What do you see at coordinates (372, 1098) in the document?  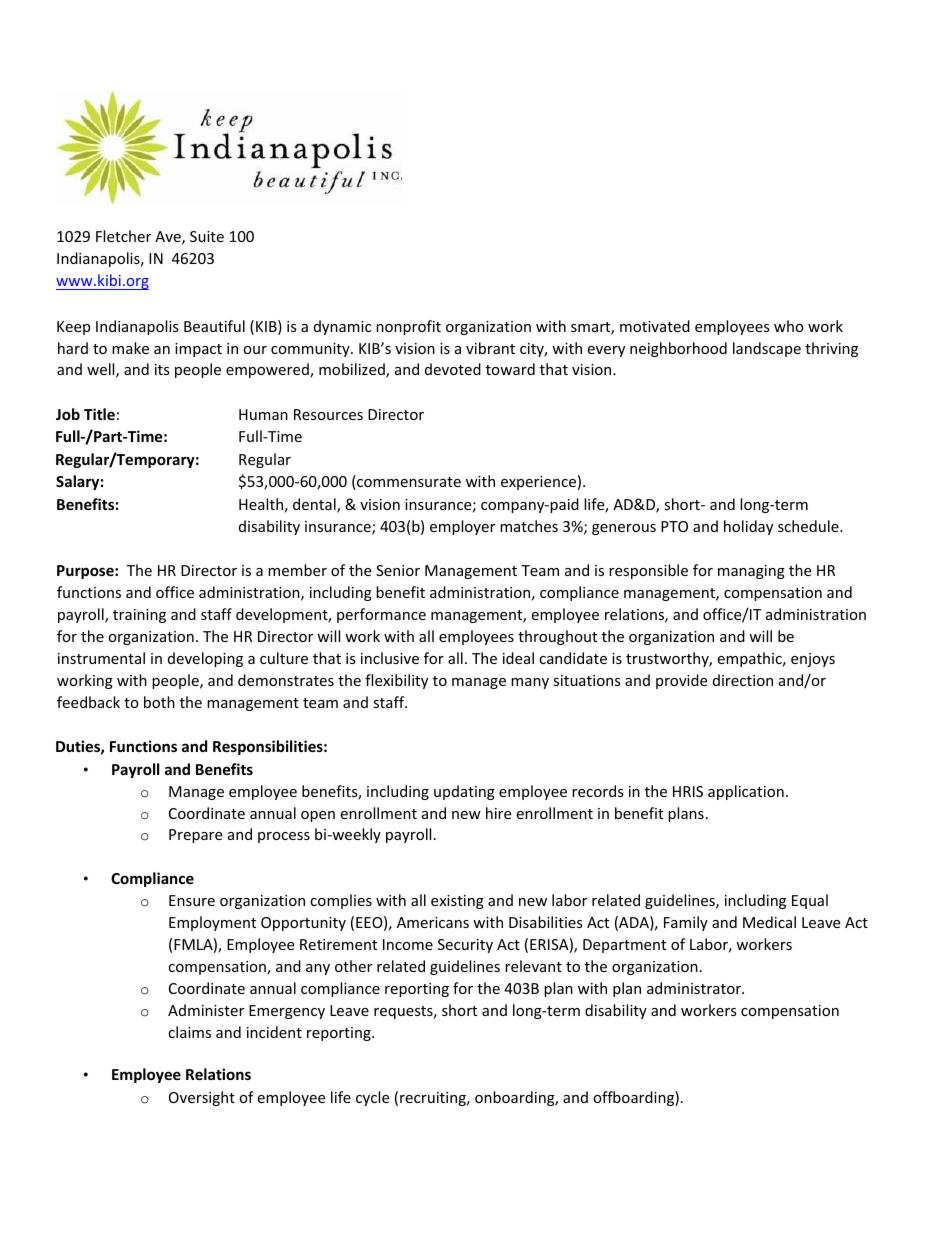 I see `cycle` at bounding box center [372, 1098].
